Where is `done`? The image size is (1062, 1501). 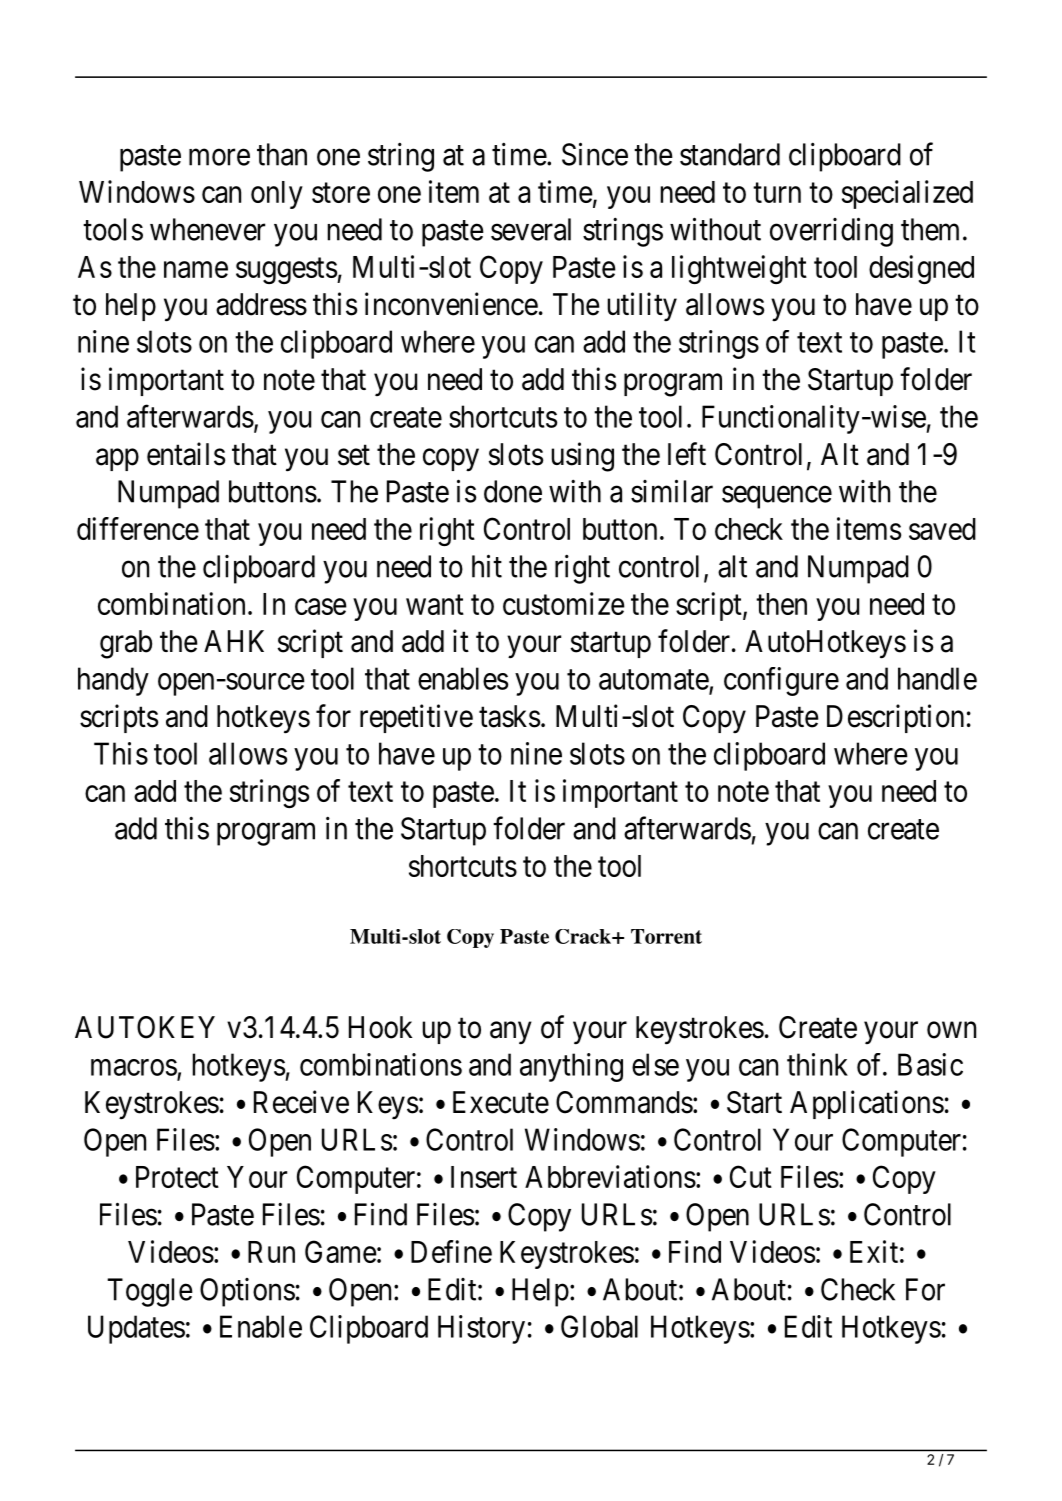 done is located at coordinates (513, 491).
